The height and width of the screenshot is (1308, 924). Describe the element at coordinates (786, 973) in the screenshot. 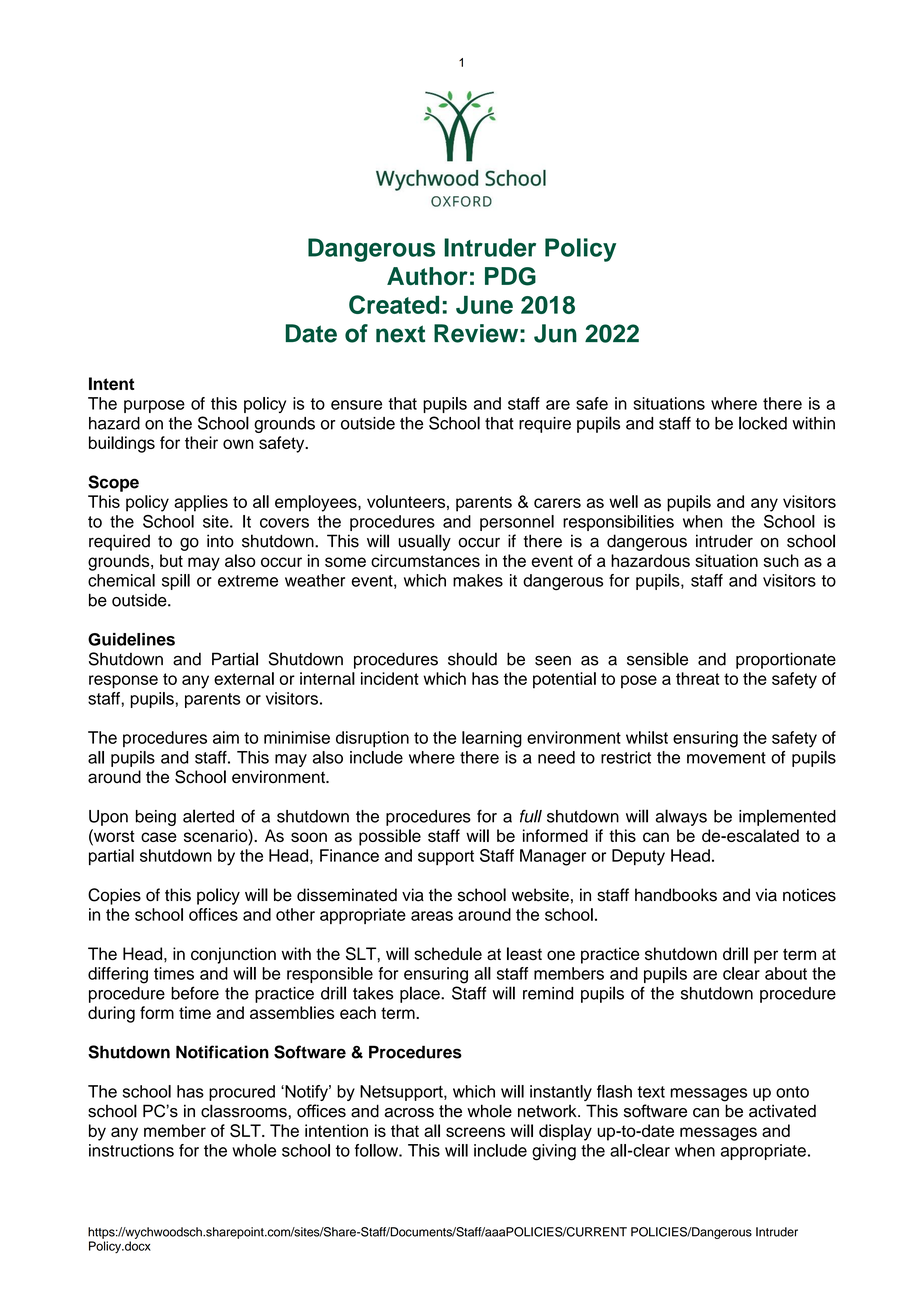

I see `about` at that location.
